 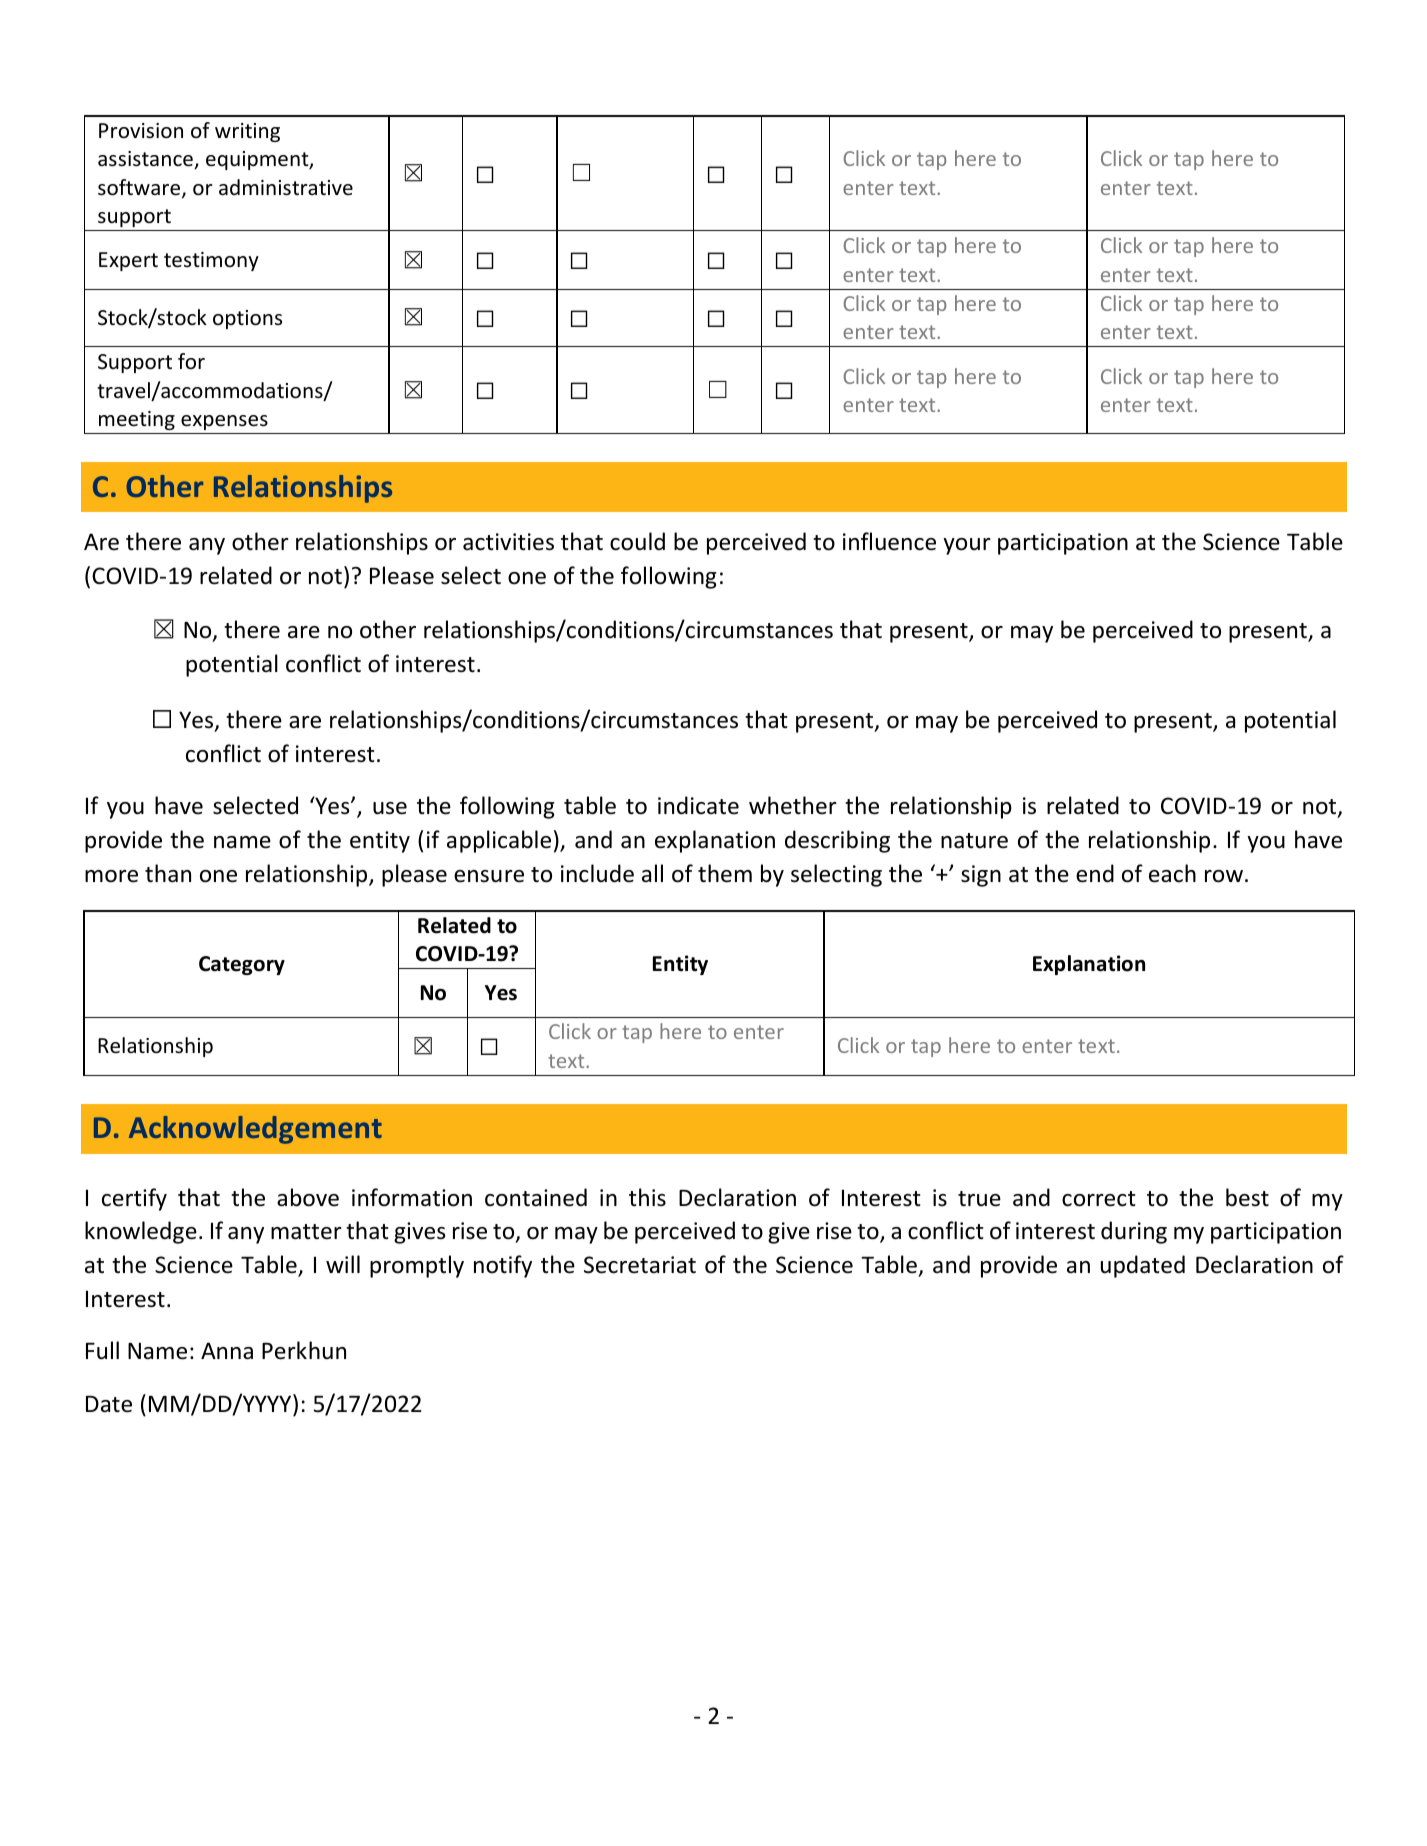 What do you see at coordinates (652, 873) in the image?
I see `all` at bounding box center [652, 873].
